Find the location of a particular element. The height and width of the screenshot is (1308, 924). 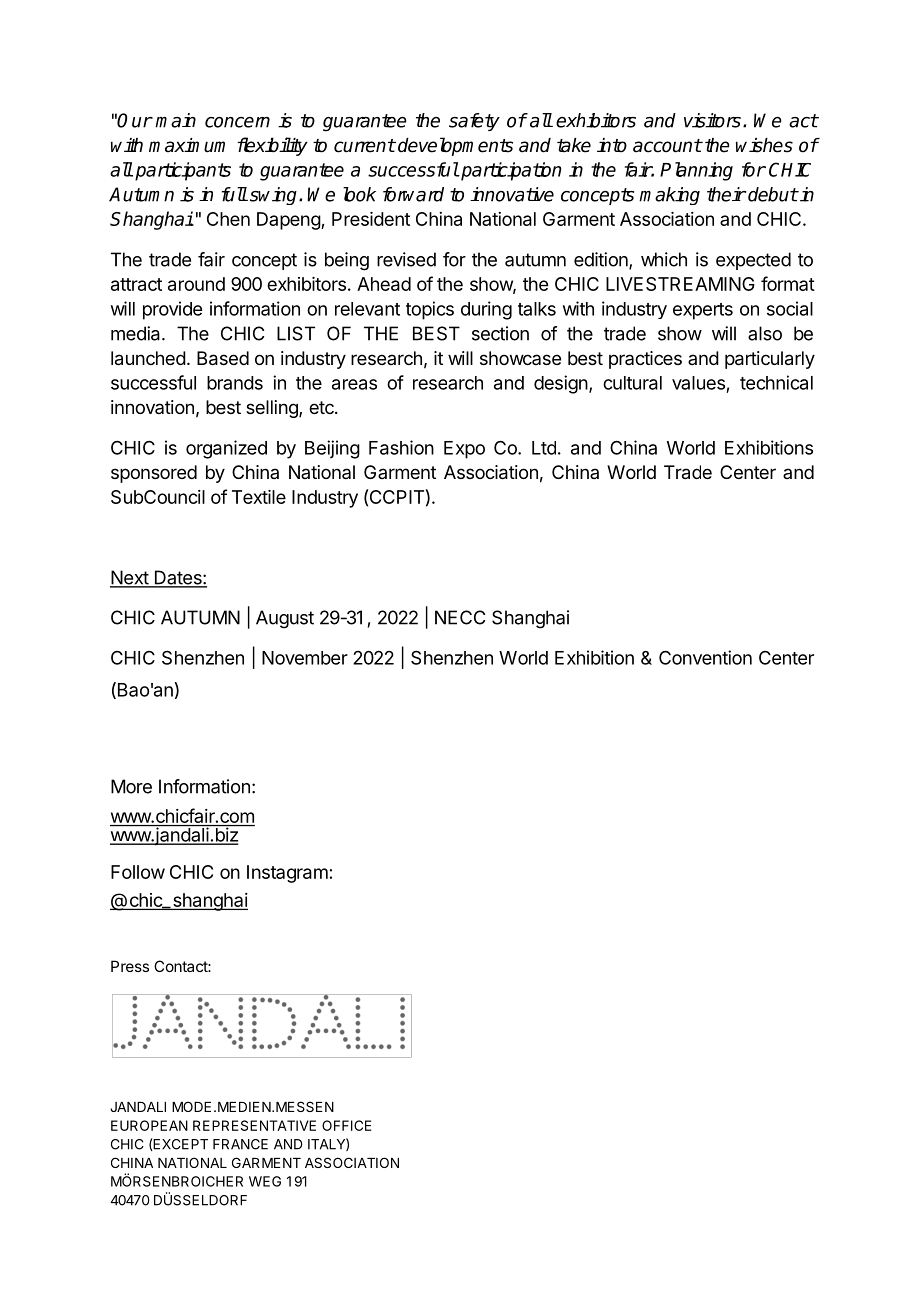

developments is located at coordinates (455, 146).
